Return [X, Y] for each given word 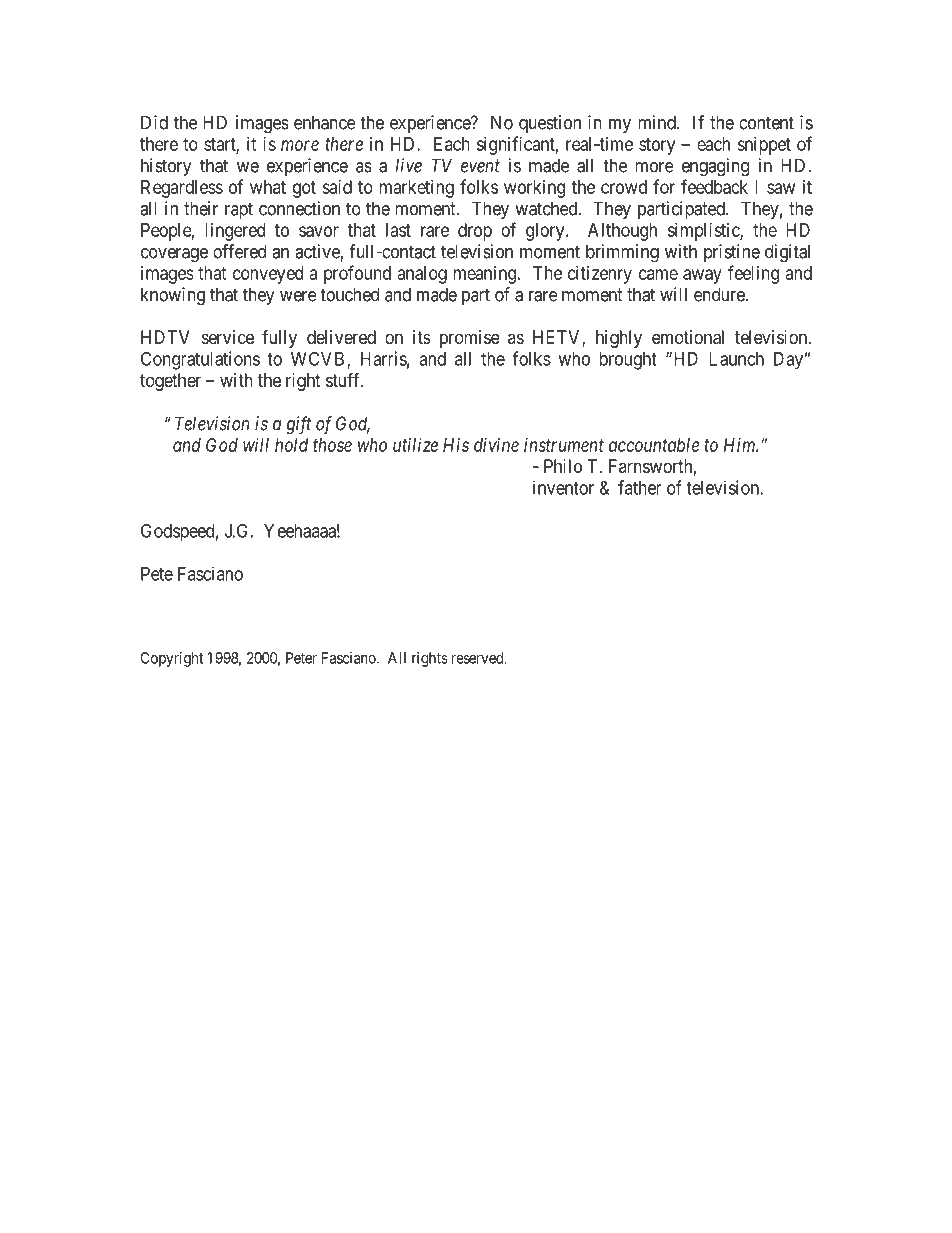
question [550, 124]
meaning [486, 275]
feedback [714, 186]
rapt [239, 210]
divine [496, 445]
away [702, 276]
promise [469, 339]
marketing [416, 189]
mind [658, 122]
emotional [688, 337]
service [228, 337]
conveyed [268, 275]
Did [154, 122]
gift [298, 425]
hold [291, 445]
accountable [654, 445]
